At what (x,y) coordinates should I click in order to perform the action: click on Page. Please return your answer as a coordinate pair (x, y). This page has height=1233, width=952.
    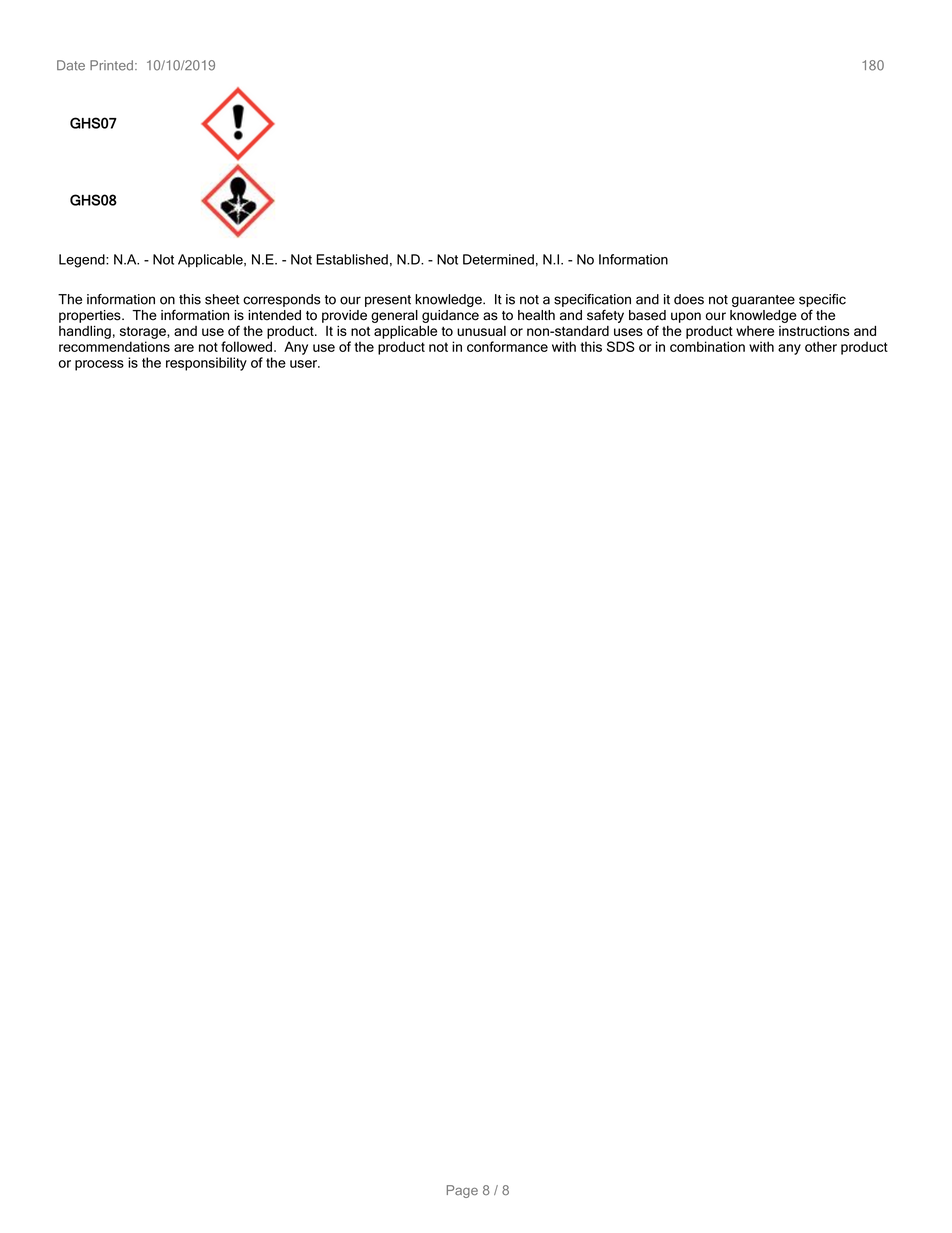
    Looking at the image, I should click on (462, 1191).
